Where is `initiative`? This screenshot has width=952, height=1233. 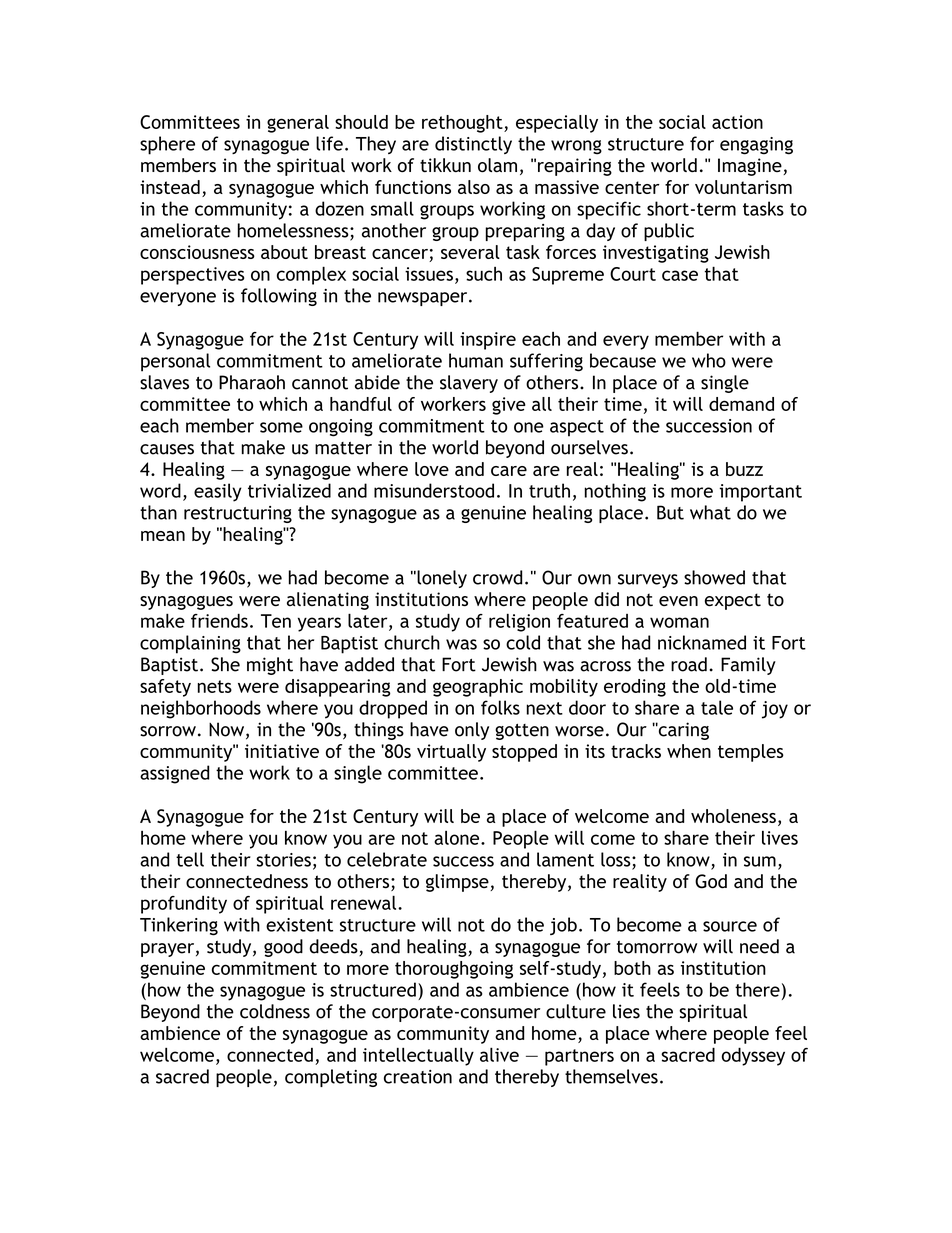 initiative is located at coordinates (282, 751).
